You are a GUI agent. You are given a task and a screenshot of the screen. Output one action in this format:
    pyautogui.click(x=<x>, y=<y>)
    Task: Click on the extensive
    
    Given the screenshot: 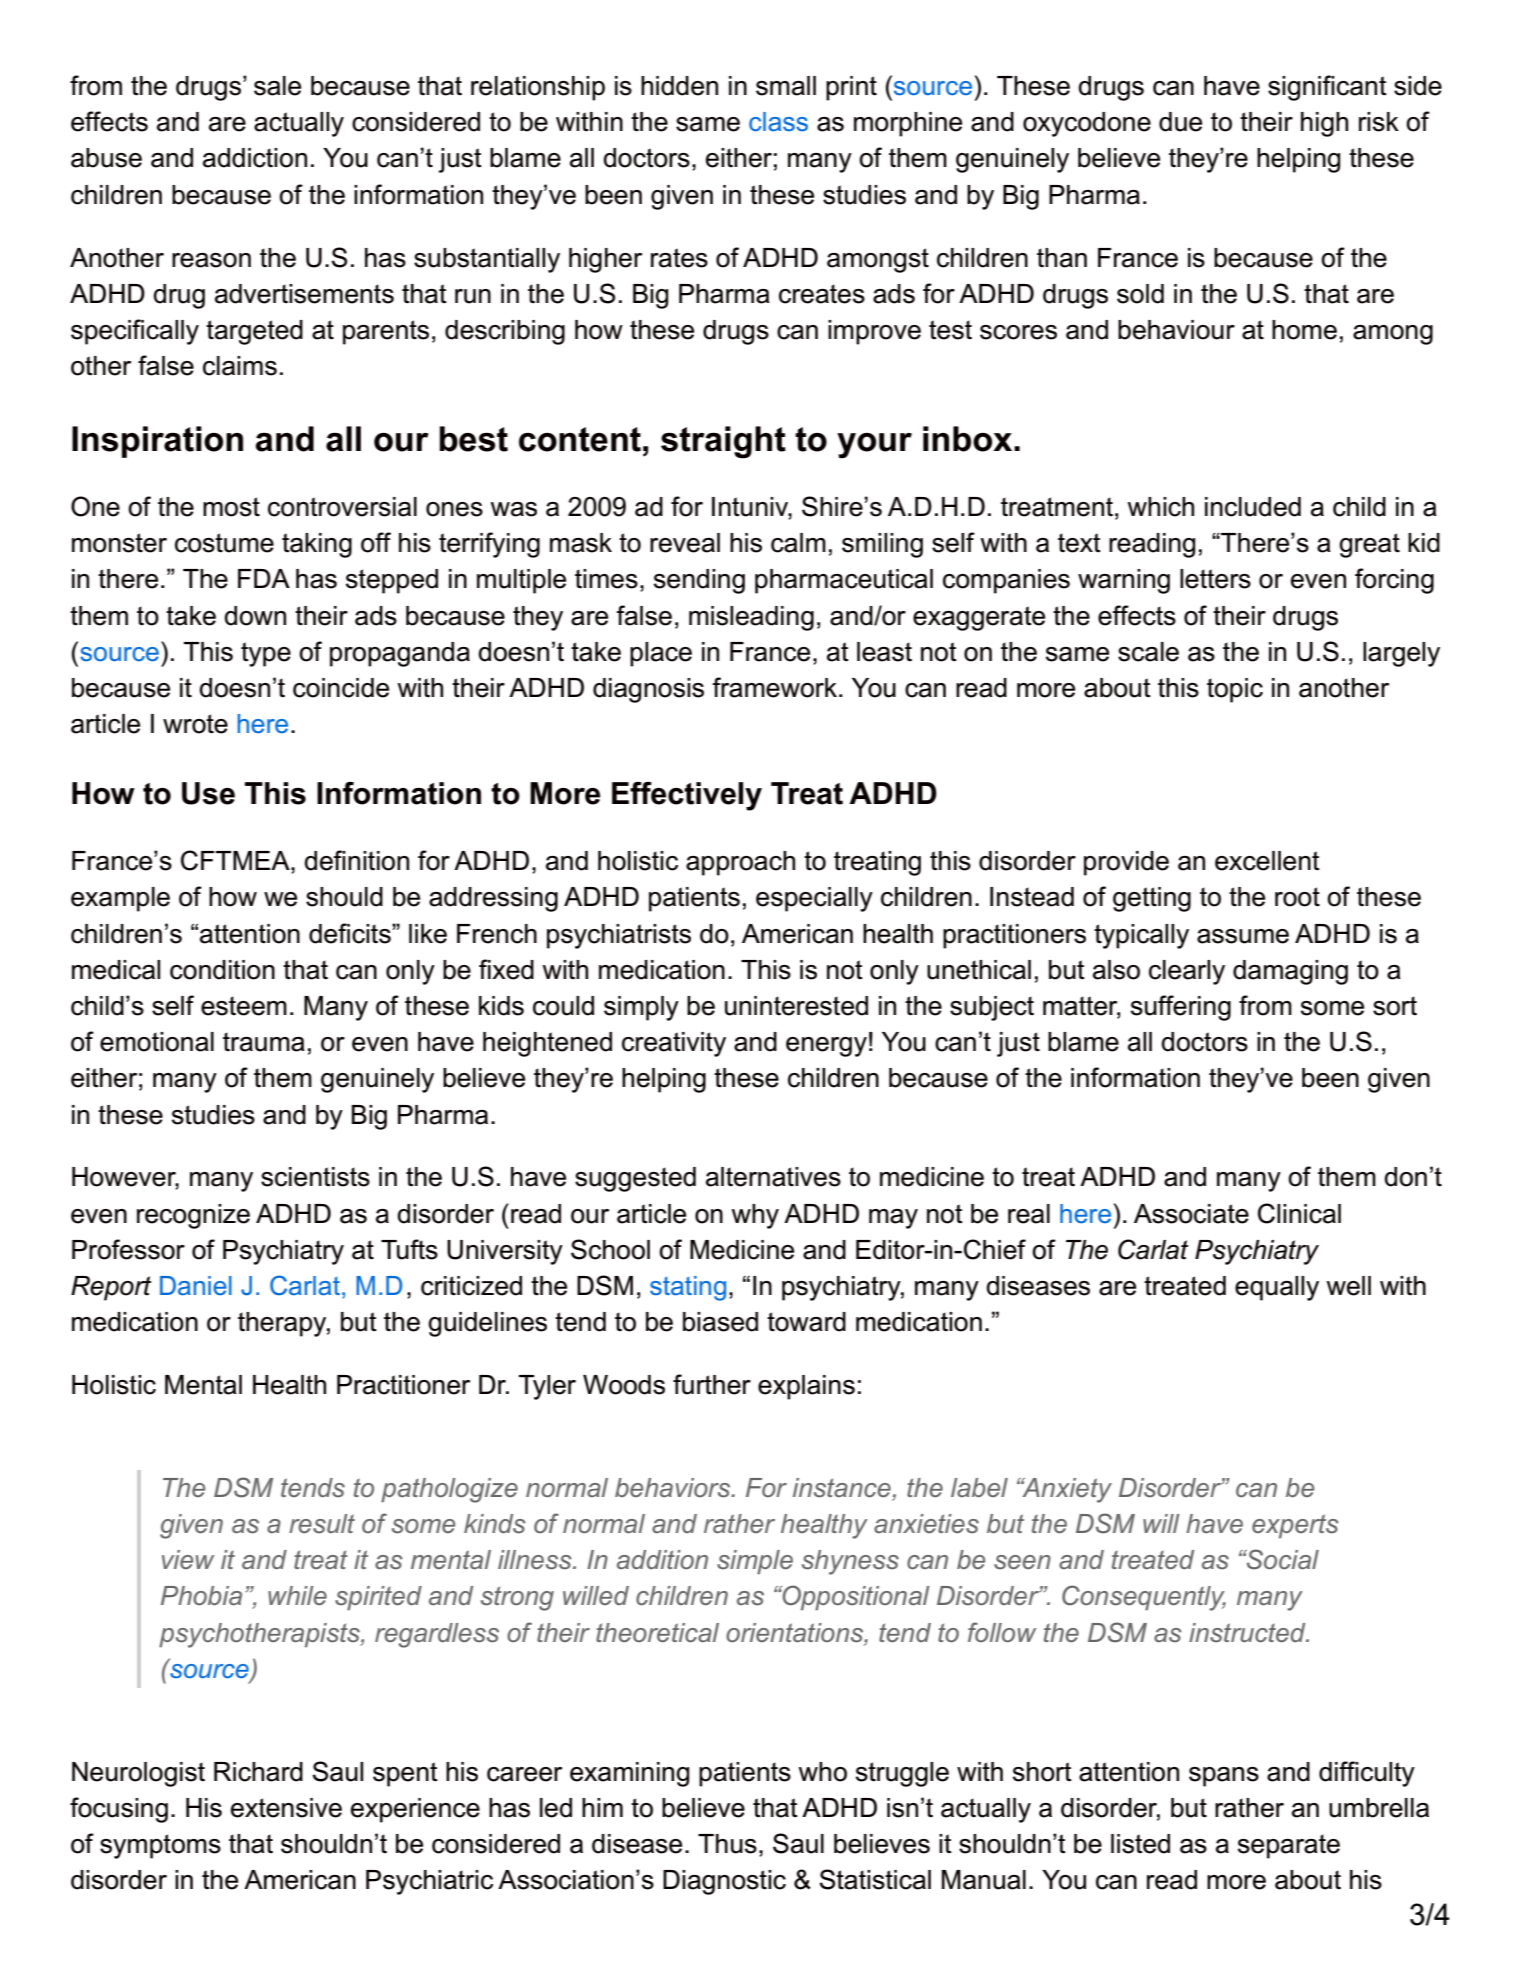 What is the action you would take?
    pyautogui.click(x=286, y=1808)
